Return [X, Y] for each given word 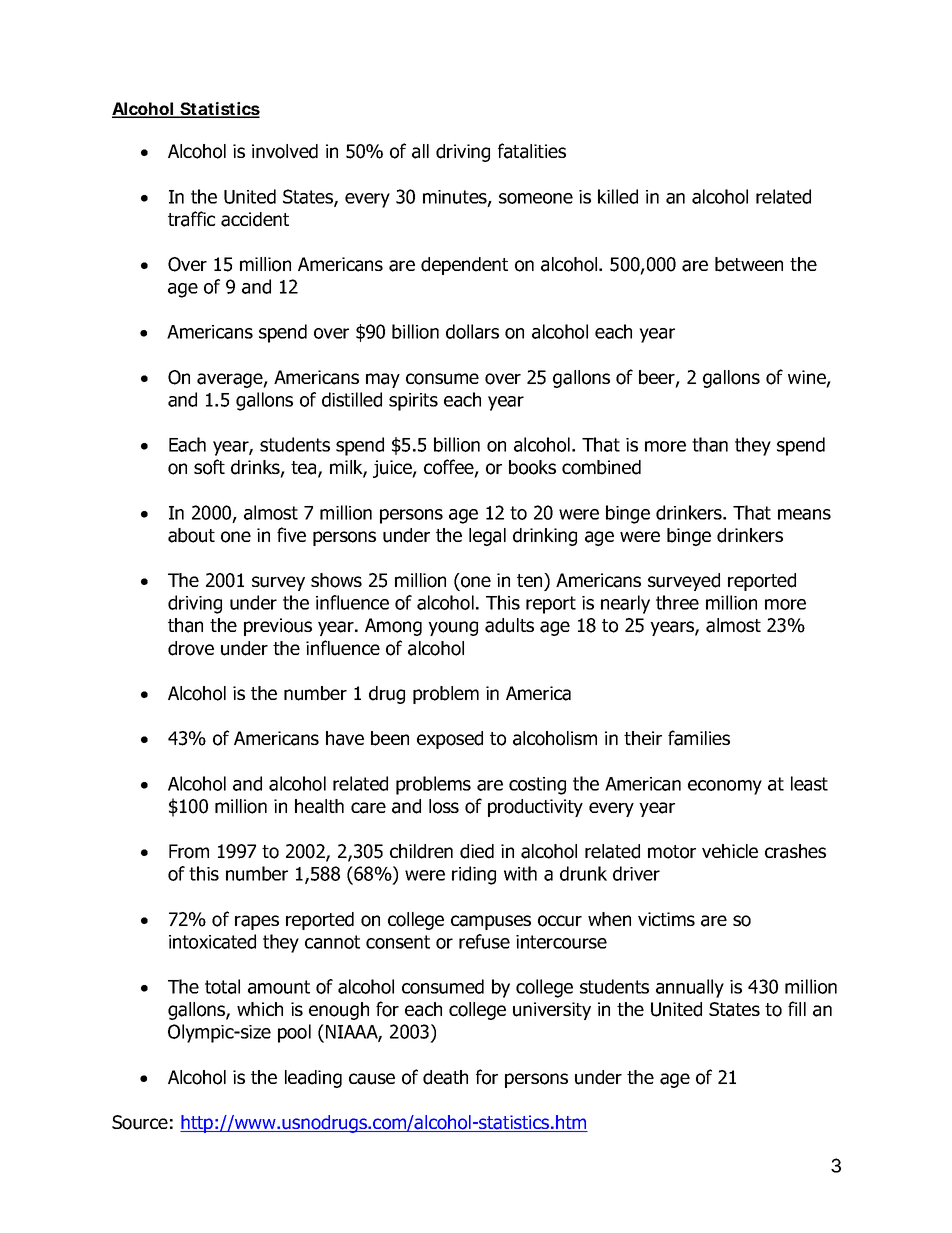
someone [536, 198]
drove [191, 648]
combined [601, 467]
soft [209, 467]
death [445, 1077]
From [189, 851]
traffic [191, 219]
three [677, 602]
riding [474, 875]
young [453, 628]
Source [140, 1122]
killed [618, 196]
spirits [413, 402]
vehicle [730, 851]
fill [797, 1008]
